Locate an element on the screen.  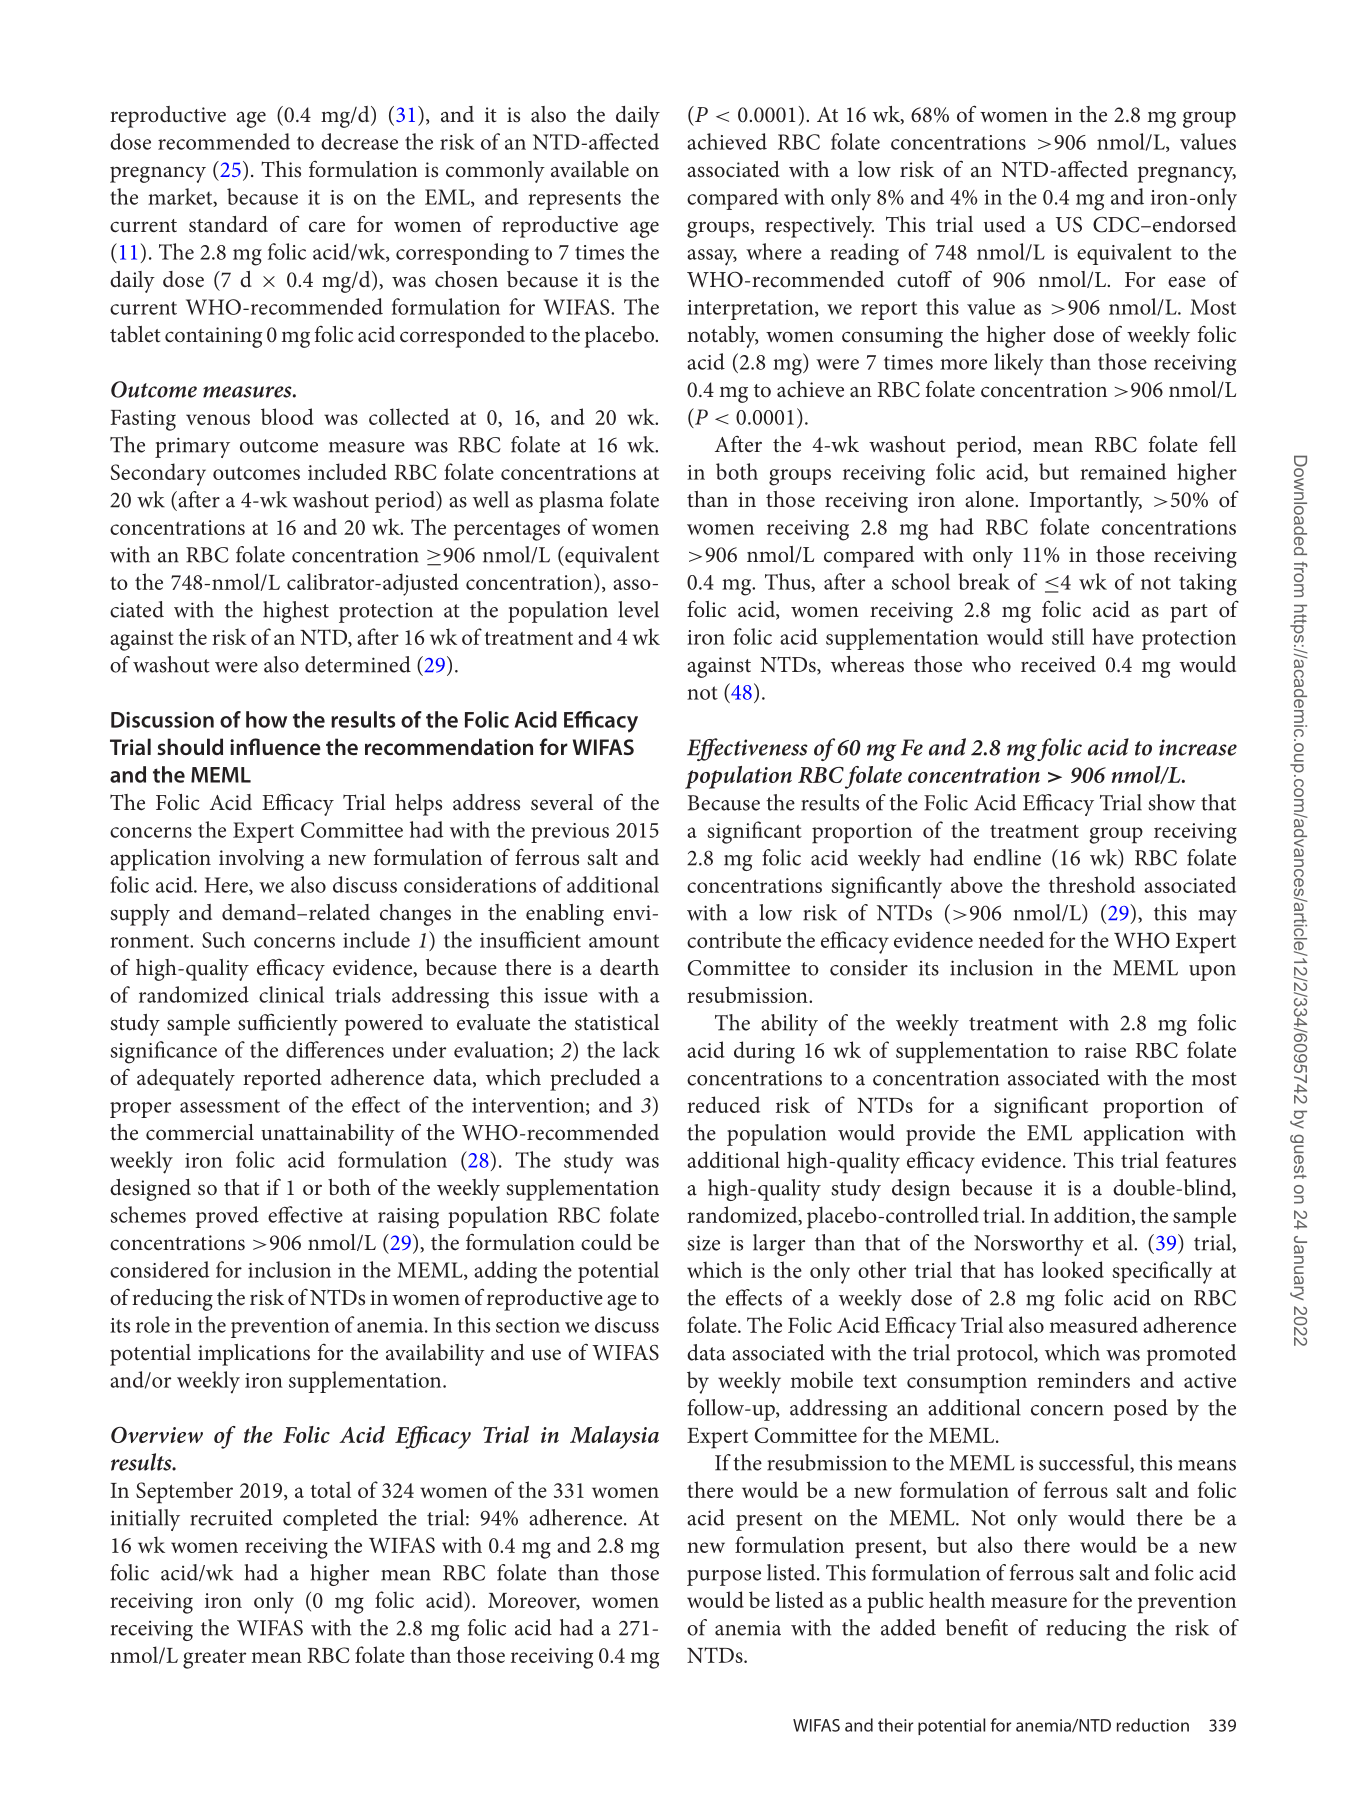
implications is located at coordinates (254, 1355).
